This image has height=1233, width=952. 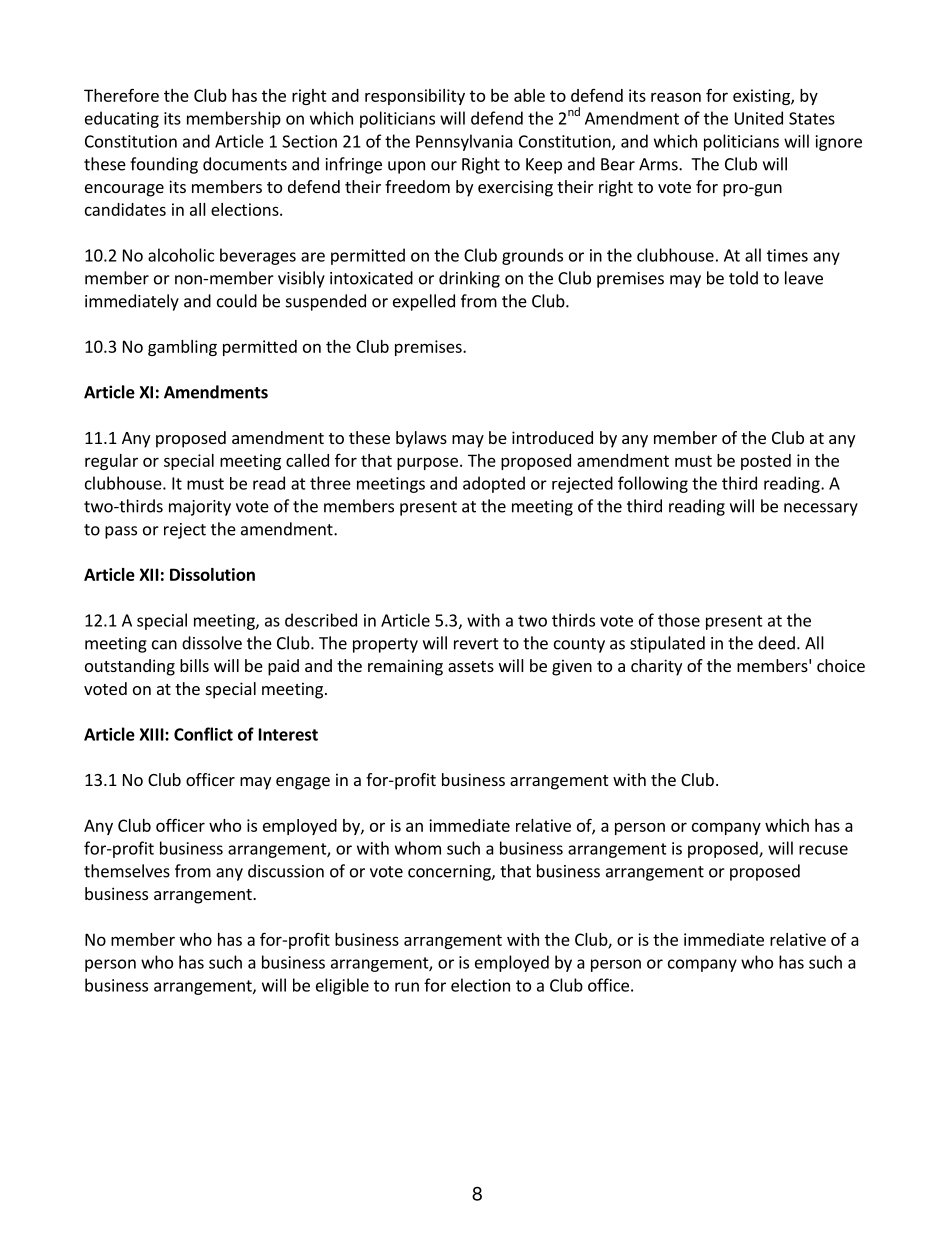 What do you see at coordinates (821, 509) in the image?
I see `necessary` at bounding box center [821, 509].
